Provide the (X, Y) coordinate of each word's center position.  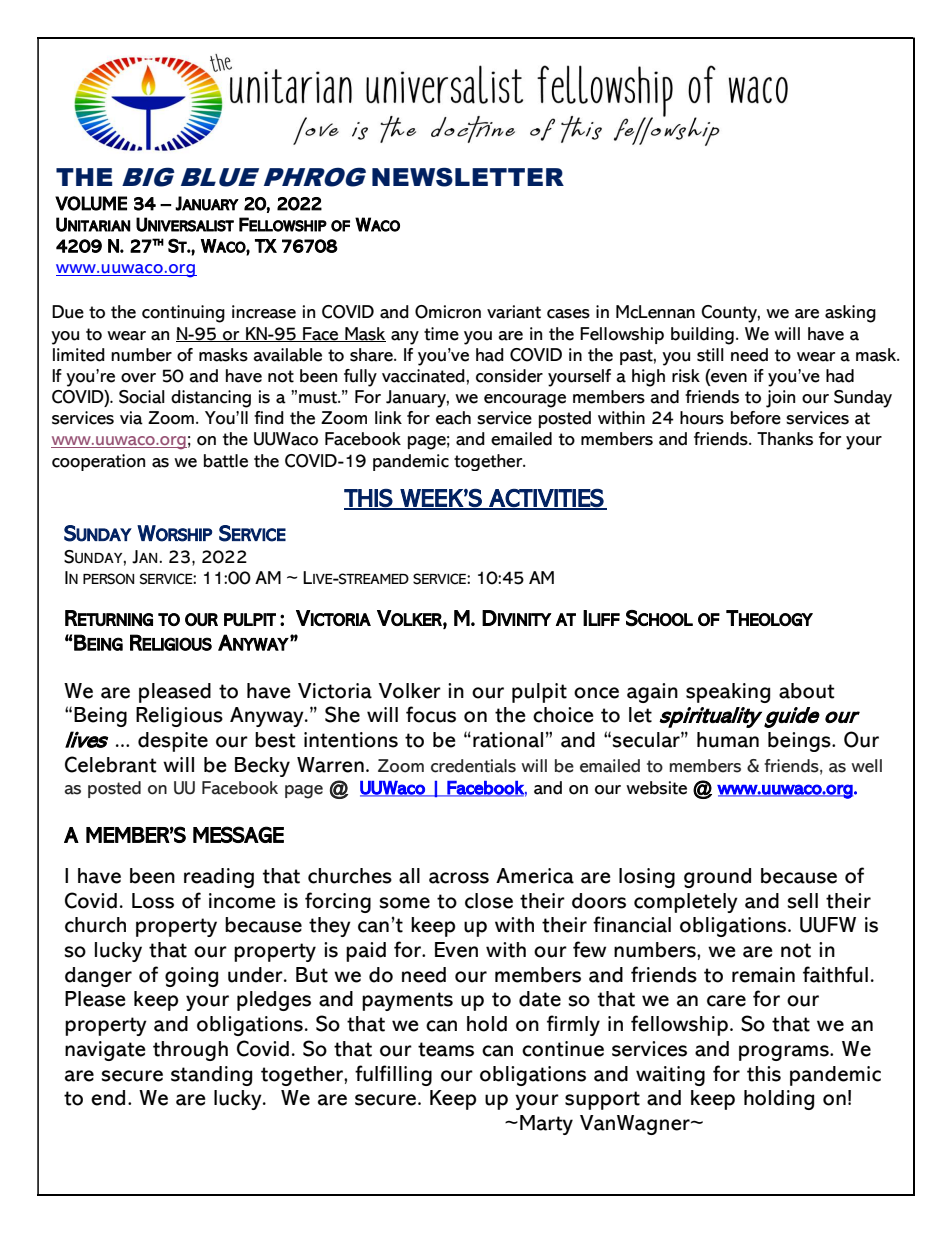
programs (785, 1053)
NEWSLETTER (468, 177)
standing (211, 1076)
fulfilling (393, 1075)
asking (850, 314)
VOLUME (91, 203)
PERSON (108, 579)
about (807, 691)
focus (431, 714)
